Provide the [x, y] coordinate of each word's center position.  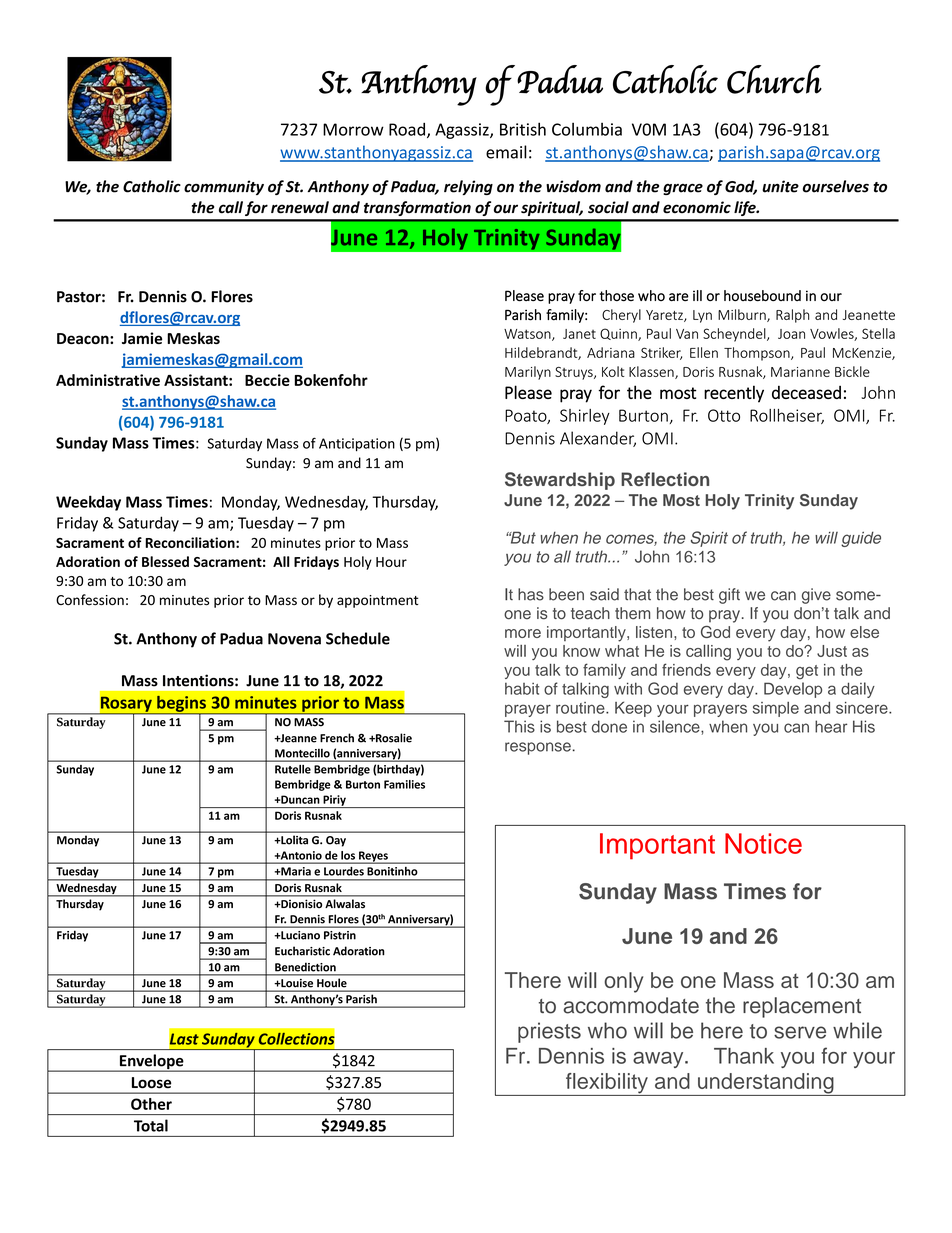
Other [151, 1104]
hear [831, 726]
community [224, 187]
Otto [724, 415]
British [523, 129]
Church [774, 79]
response [538, 748]
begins [181, 705]
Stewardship [560, 481]
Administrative [108, 380]
